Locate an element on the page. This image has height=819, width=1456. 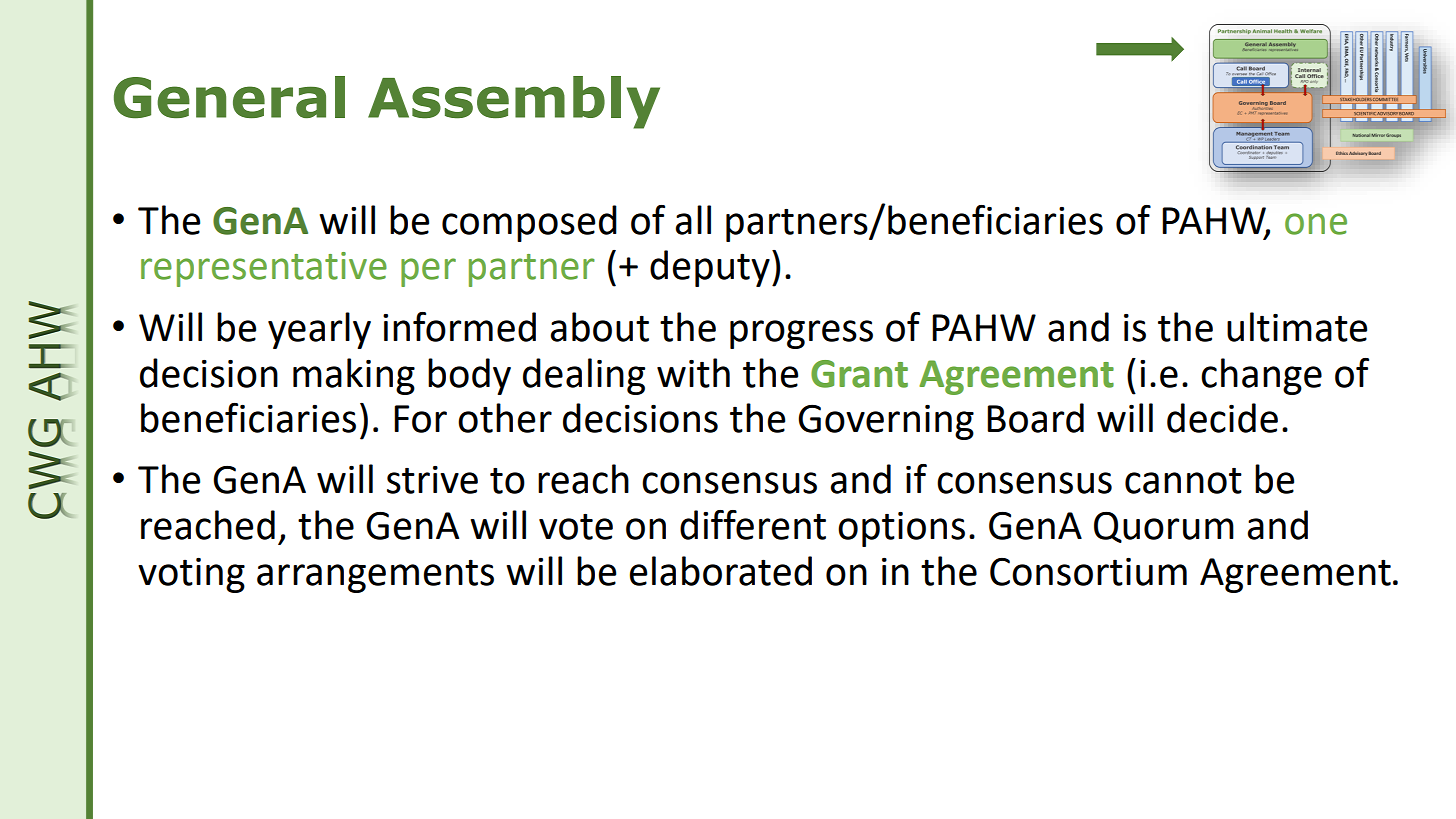
General is located at coordinates (229, 97).
